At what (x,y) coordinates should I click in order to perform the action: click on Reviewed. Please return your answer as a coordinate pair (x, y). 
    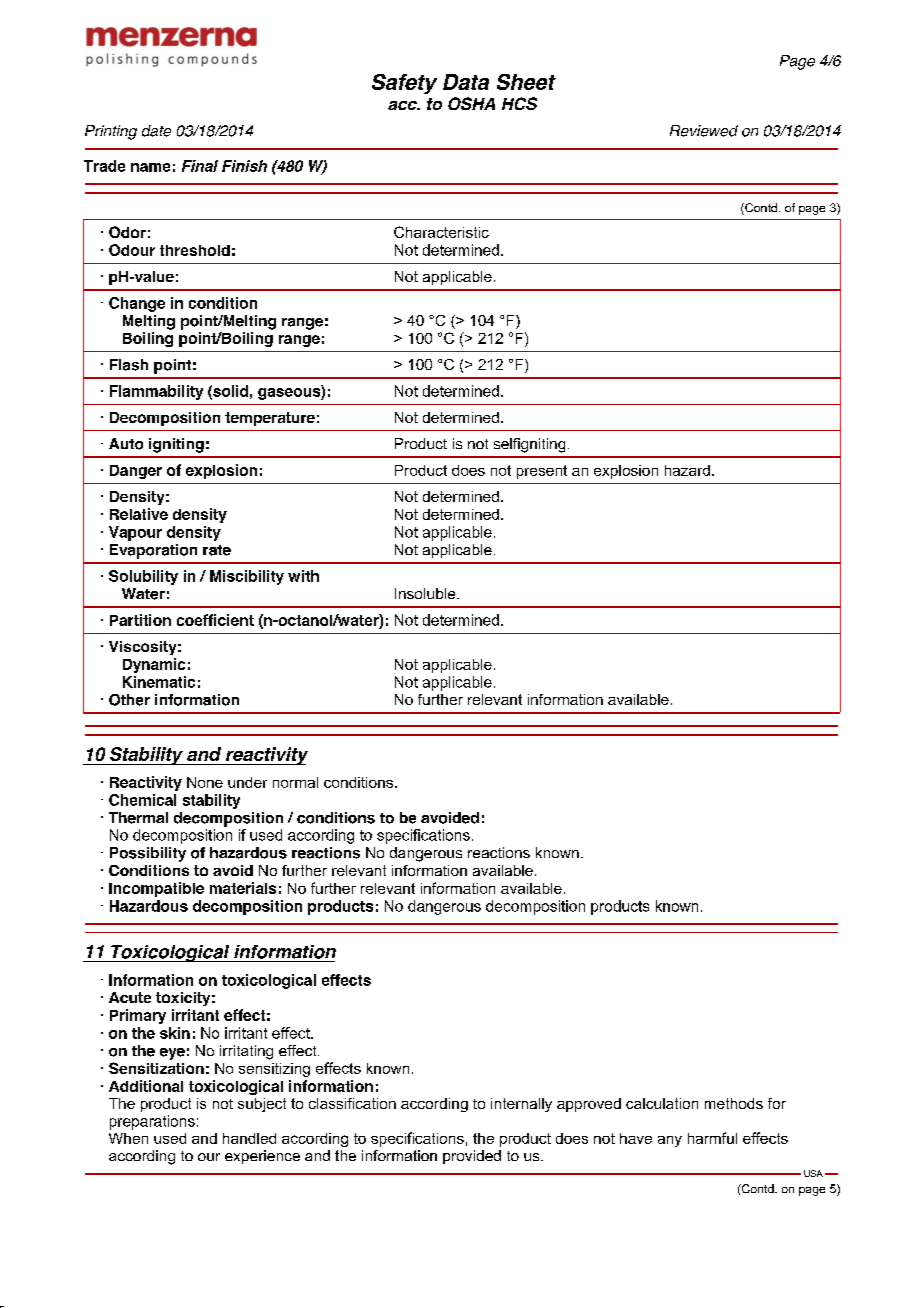
    Looking at the image, I should click on (704, 131).
